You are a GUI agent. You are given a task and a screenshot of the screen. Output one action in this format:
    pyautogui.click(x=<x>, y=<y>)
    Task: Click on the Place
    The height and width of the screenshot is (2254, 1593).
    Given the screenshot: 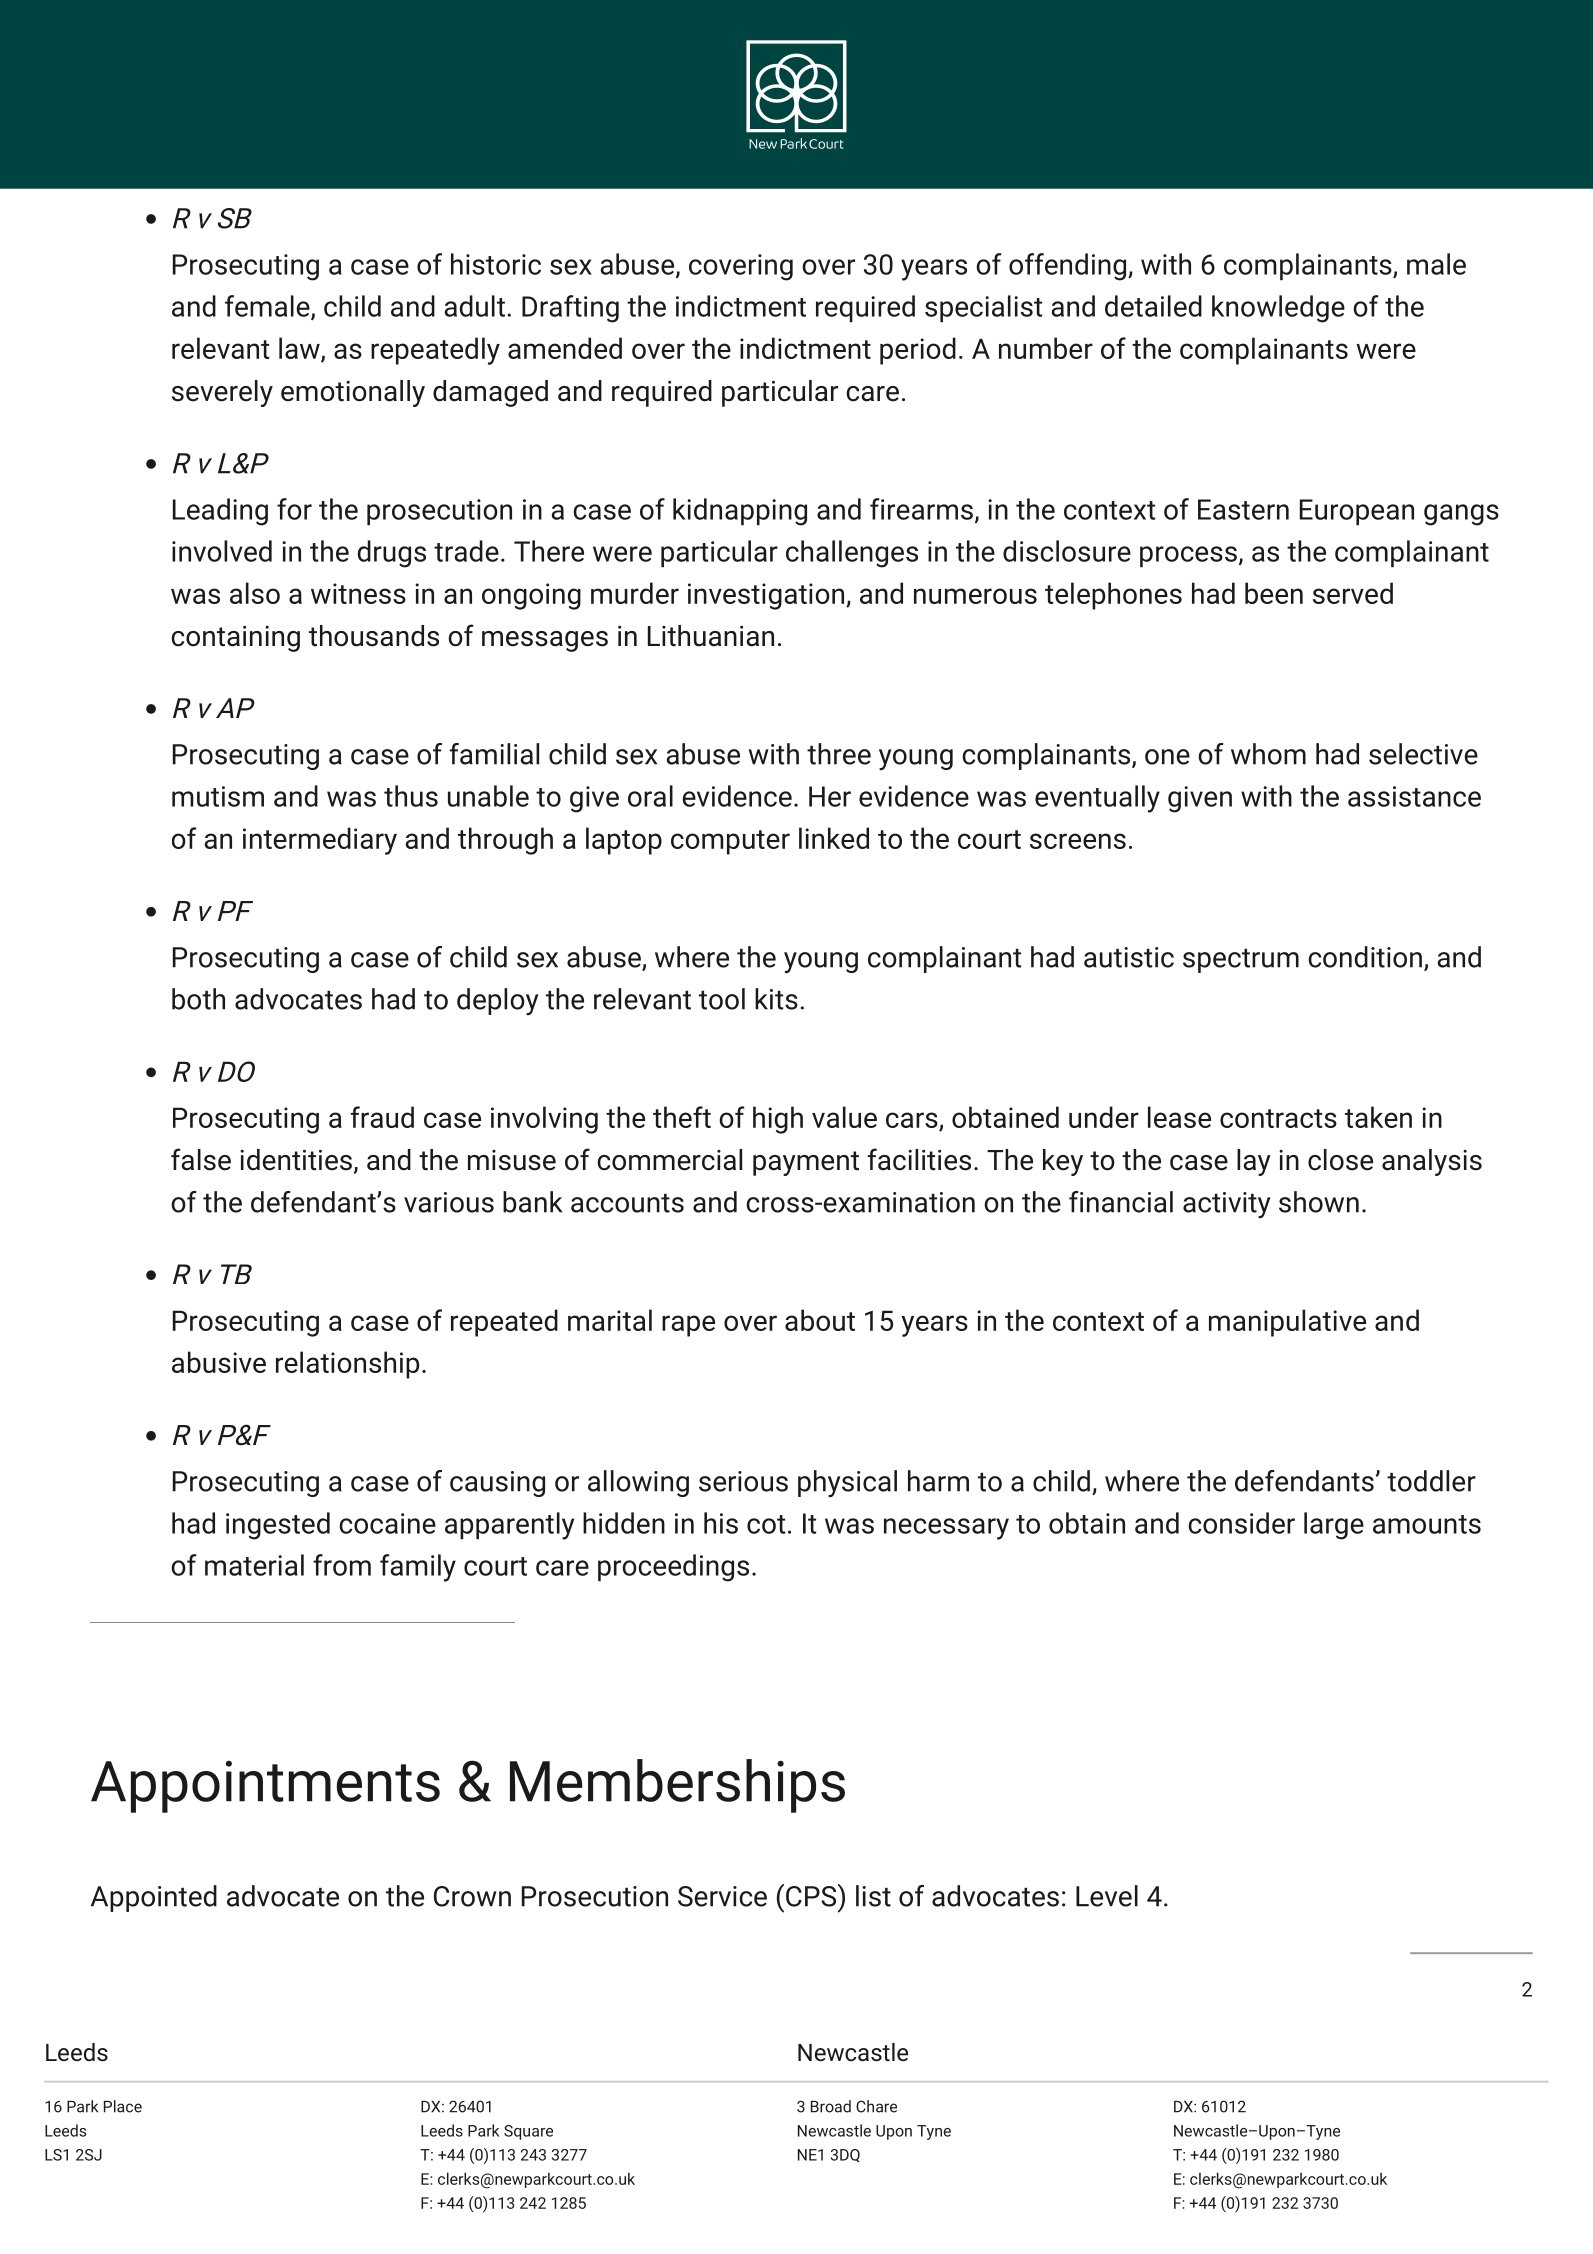 What is the action you would take?
    pyautogui.click(x=123, y=2106)
